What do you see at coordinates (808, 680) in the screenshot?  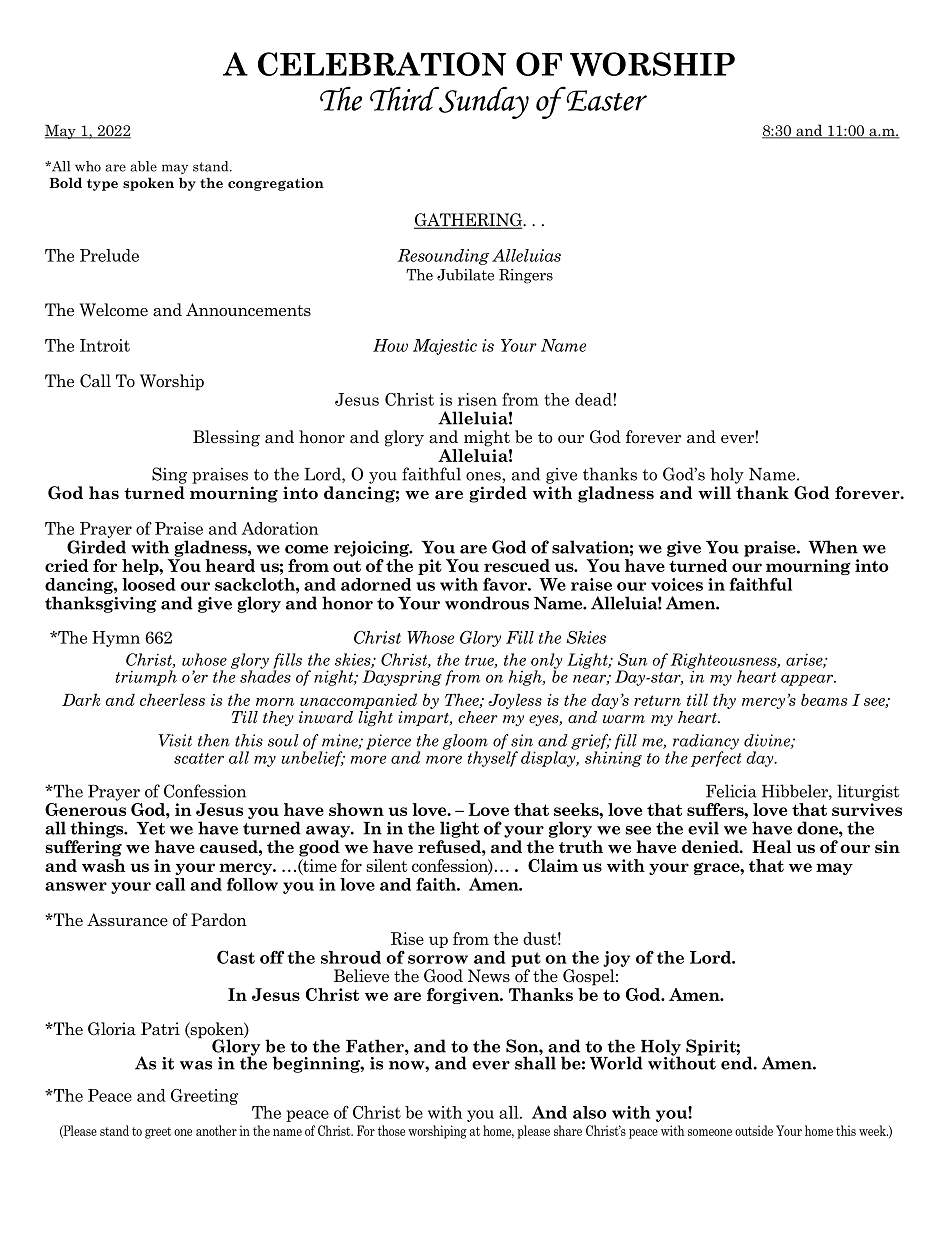 I see `appear` at bounding box center [808, 680].
